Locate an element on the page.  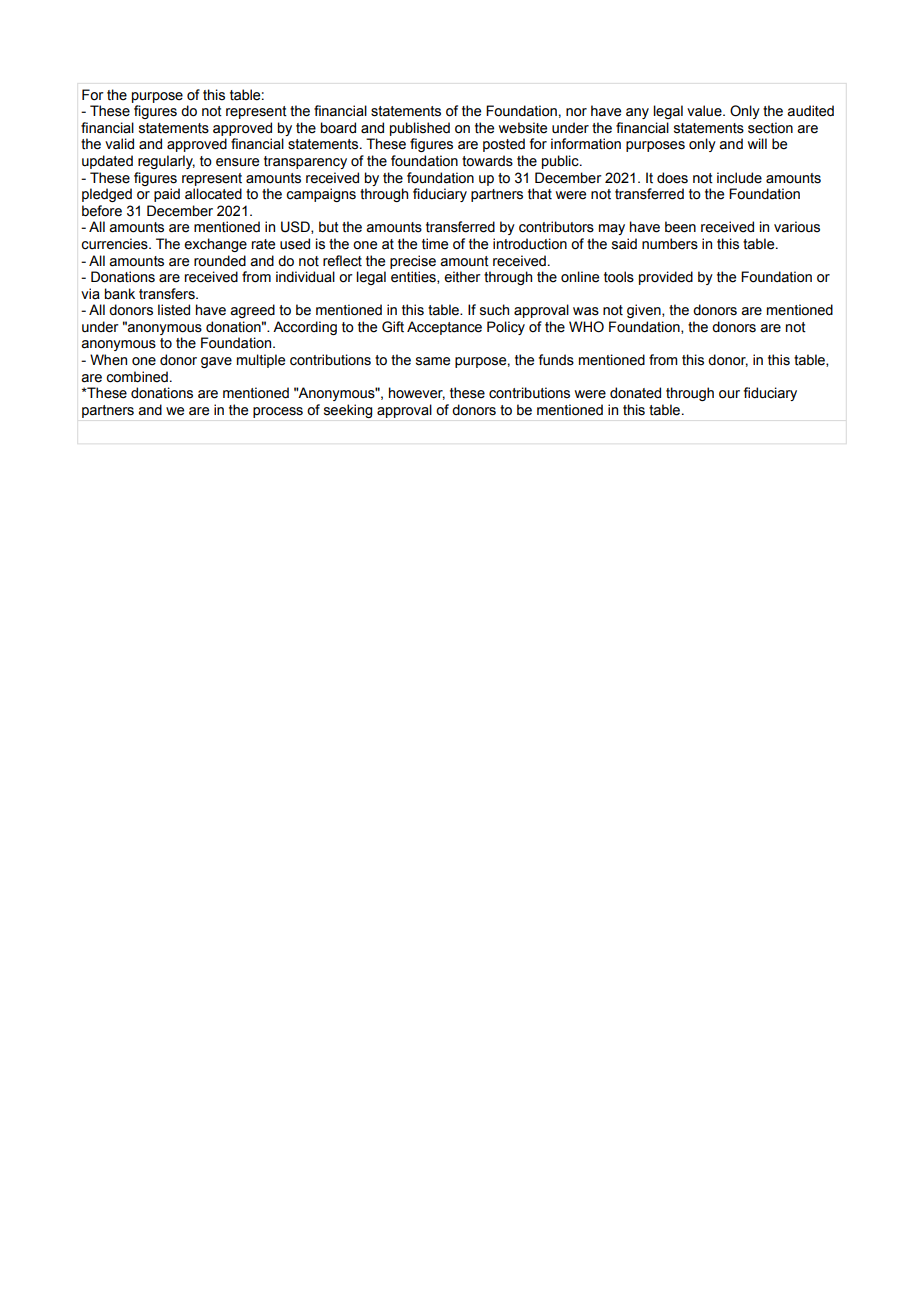
precise is located at coordinates (413, 262).
